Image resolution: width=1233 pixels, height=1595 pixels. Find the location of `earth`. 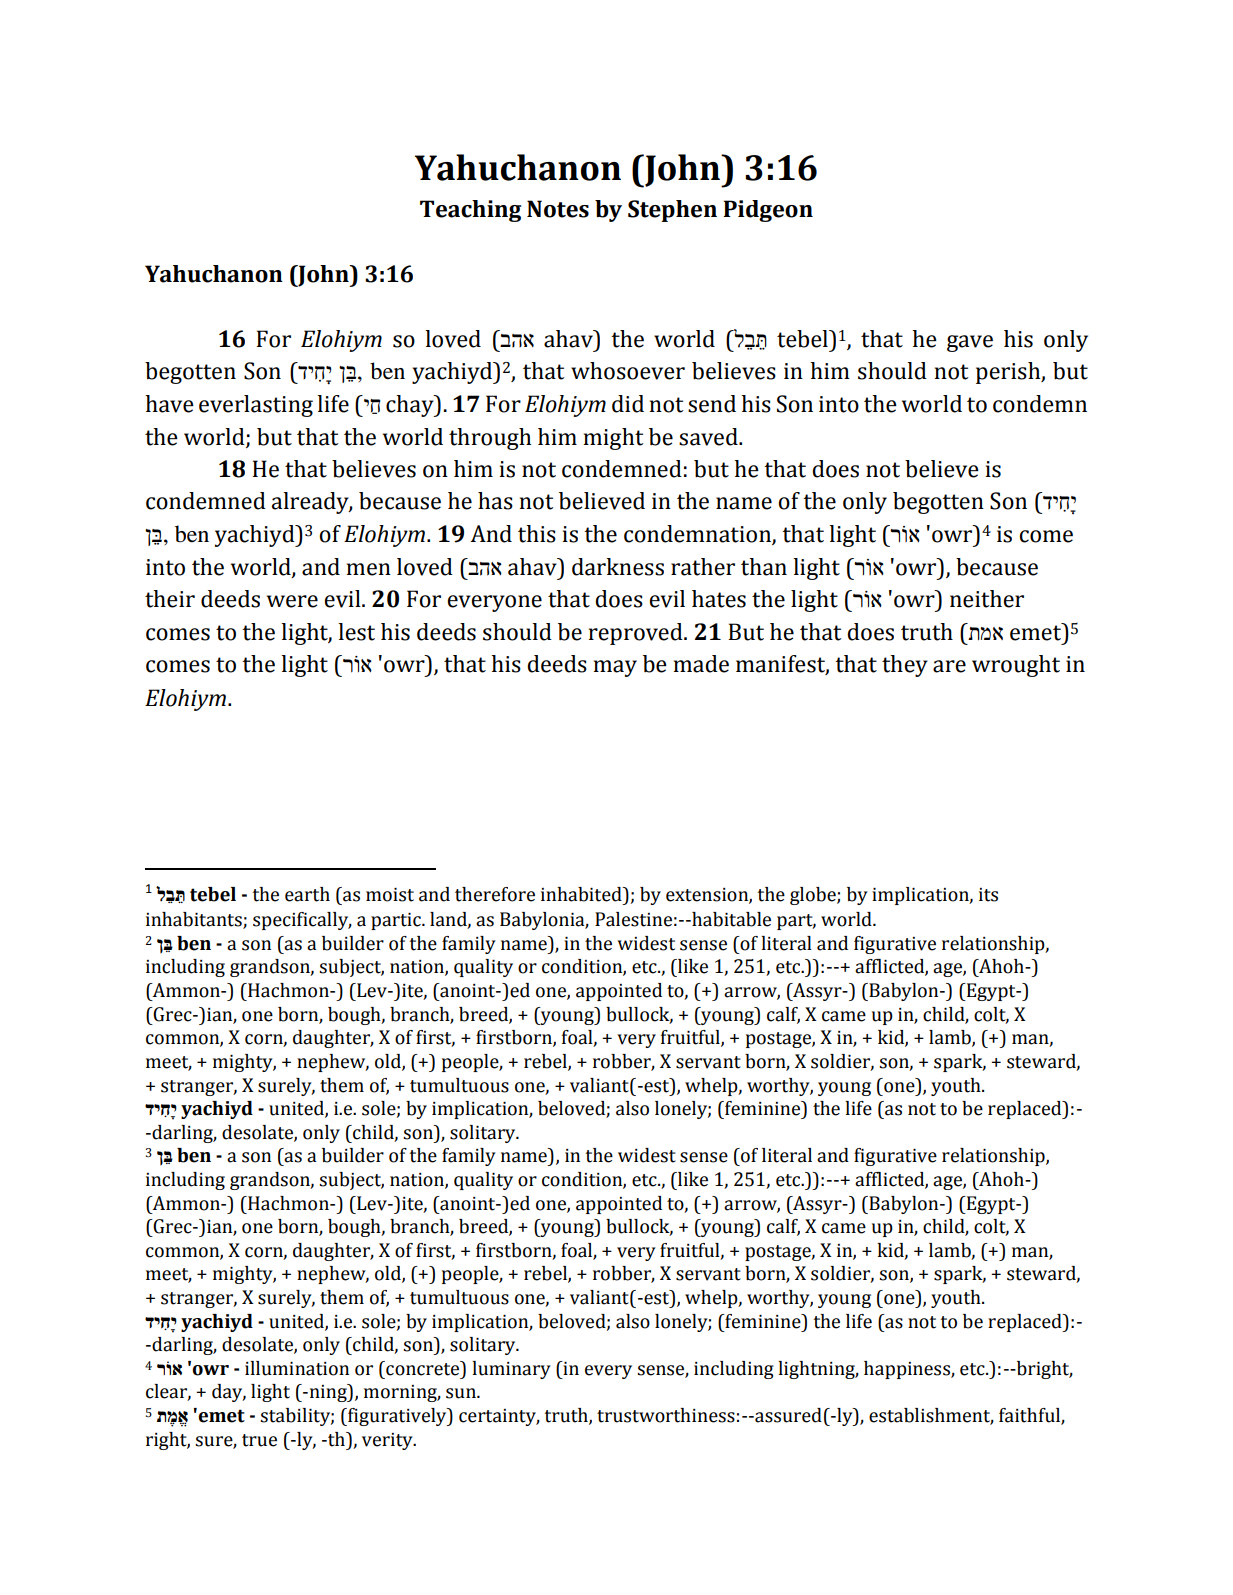

earth is located at coordinates (307, 894).
